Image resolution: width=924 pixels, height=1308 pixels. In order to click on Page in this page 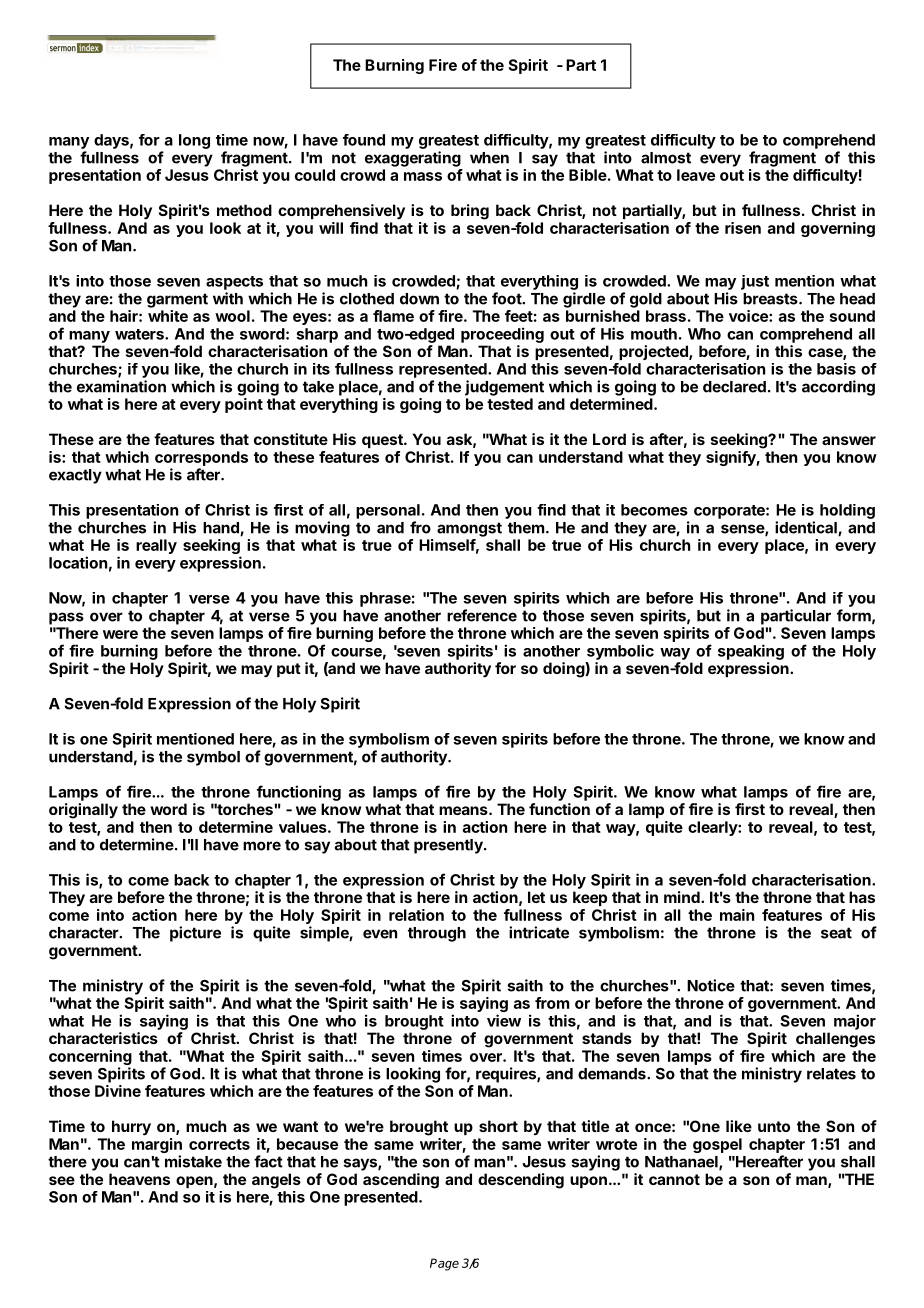, I will do `click(444, 1264)`.
